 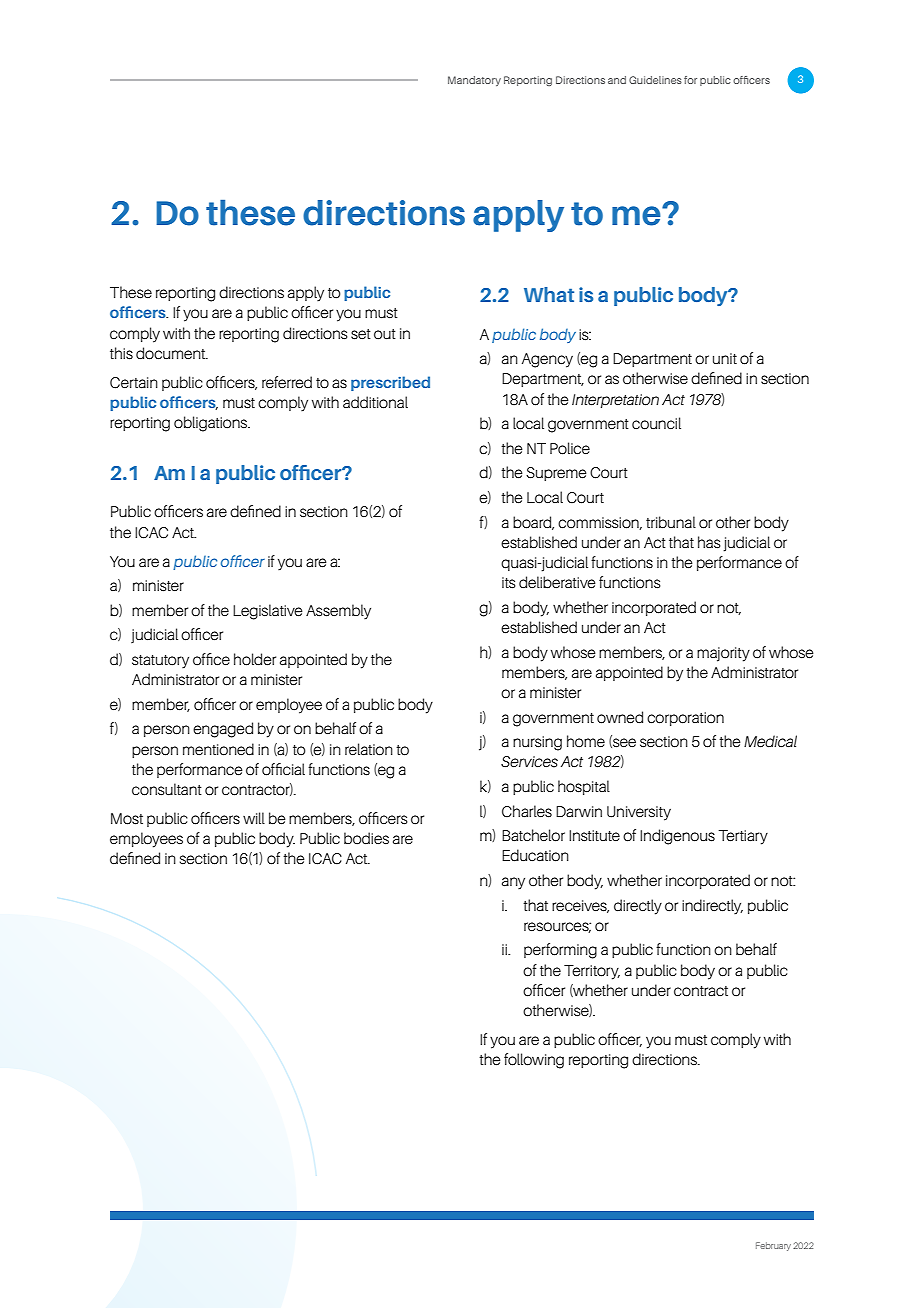 What do you see at coordinates (171, 353) in the image?
I see `document` at bounding box center [171, 353].
